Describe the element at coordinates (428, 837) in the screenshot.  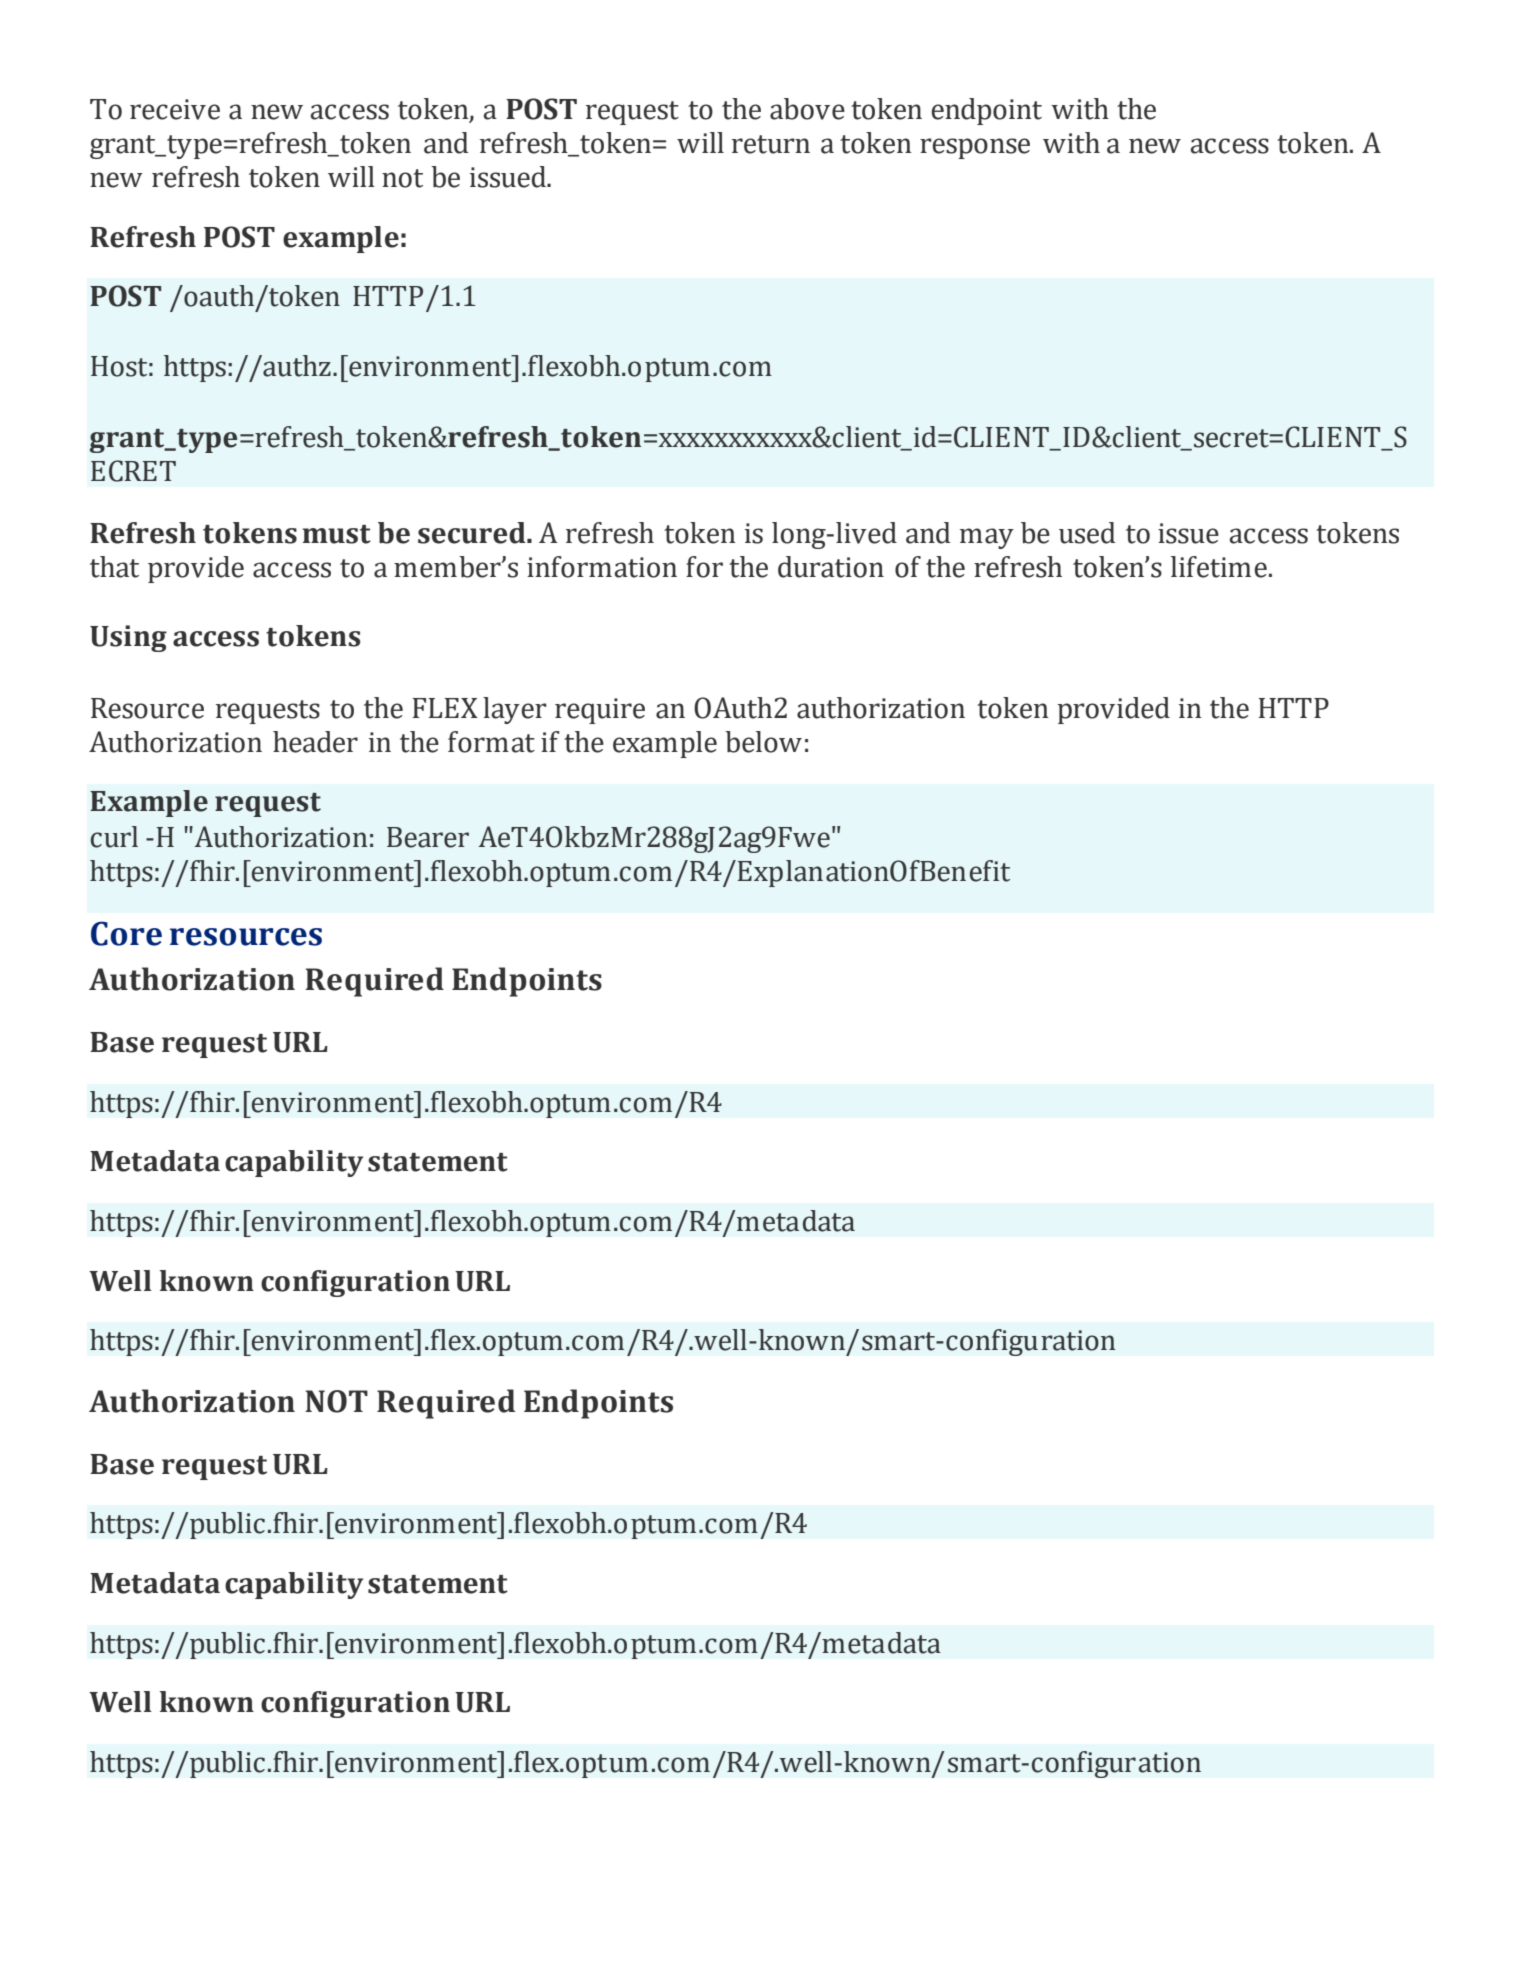
I see `Bearer` at that location.
